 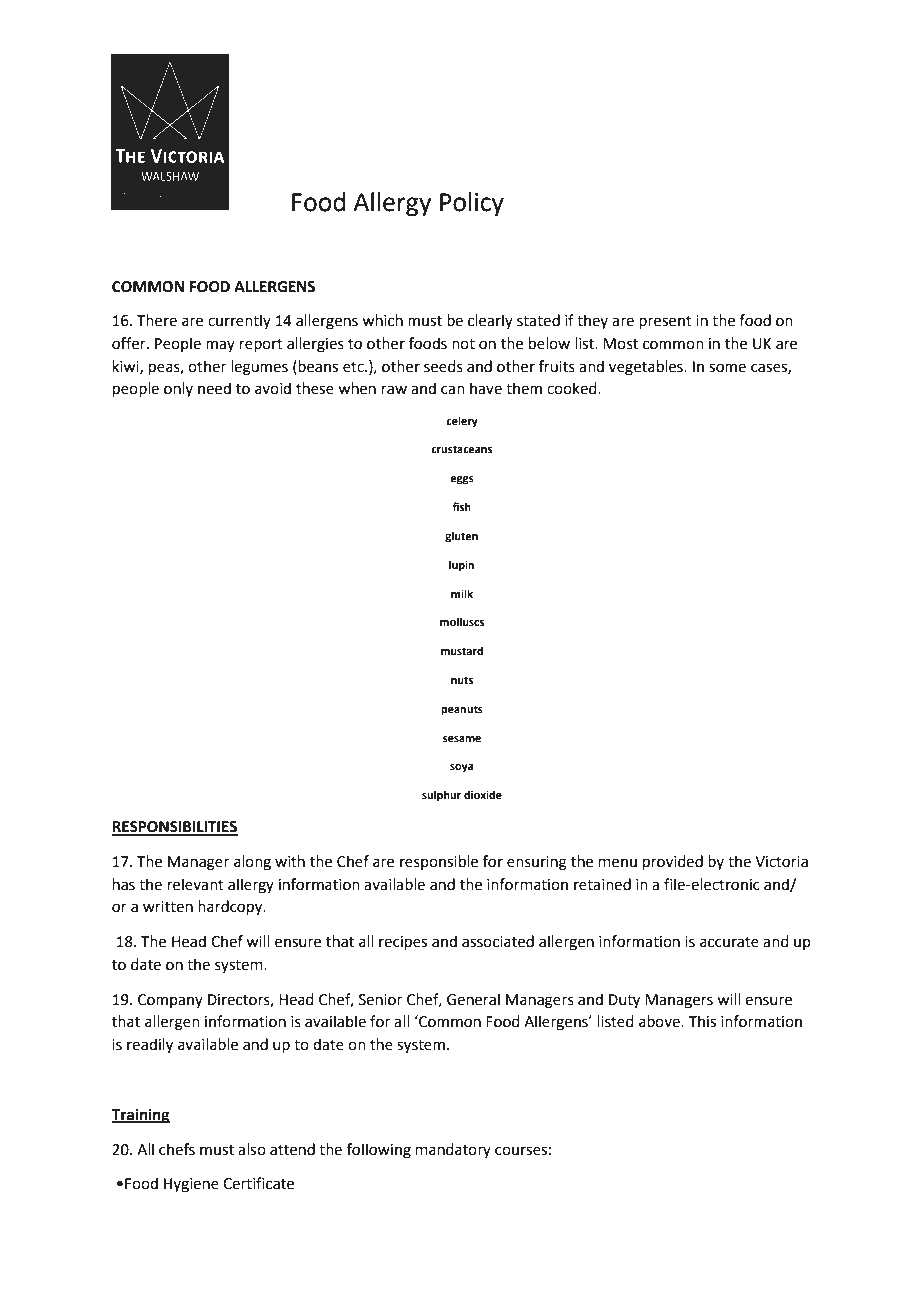 I want to click on provided, so click(x=673, y=862).
